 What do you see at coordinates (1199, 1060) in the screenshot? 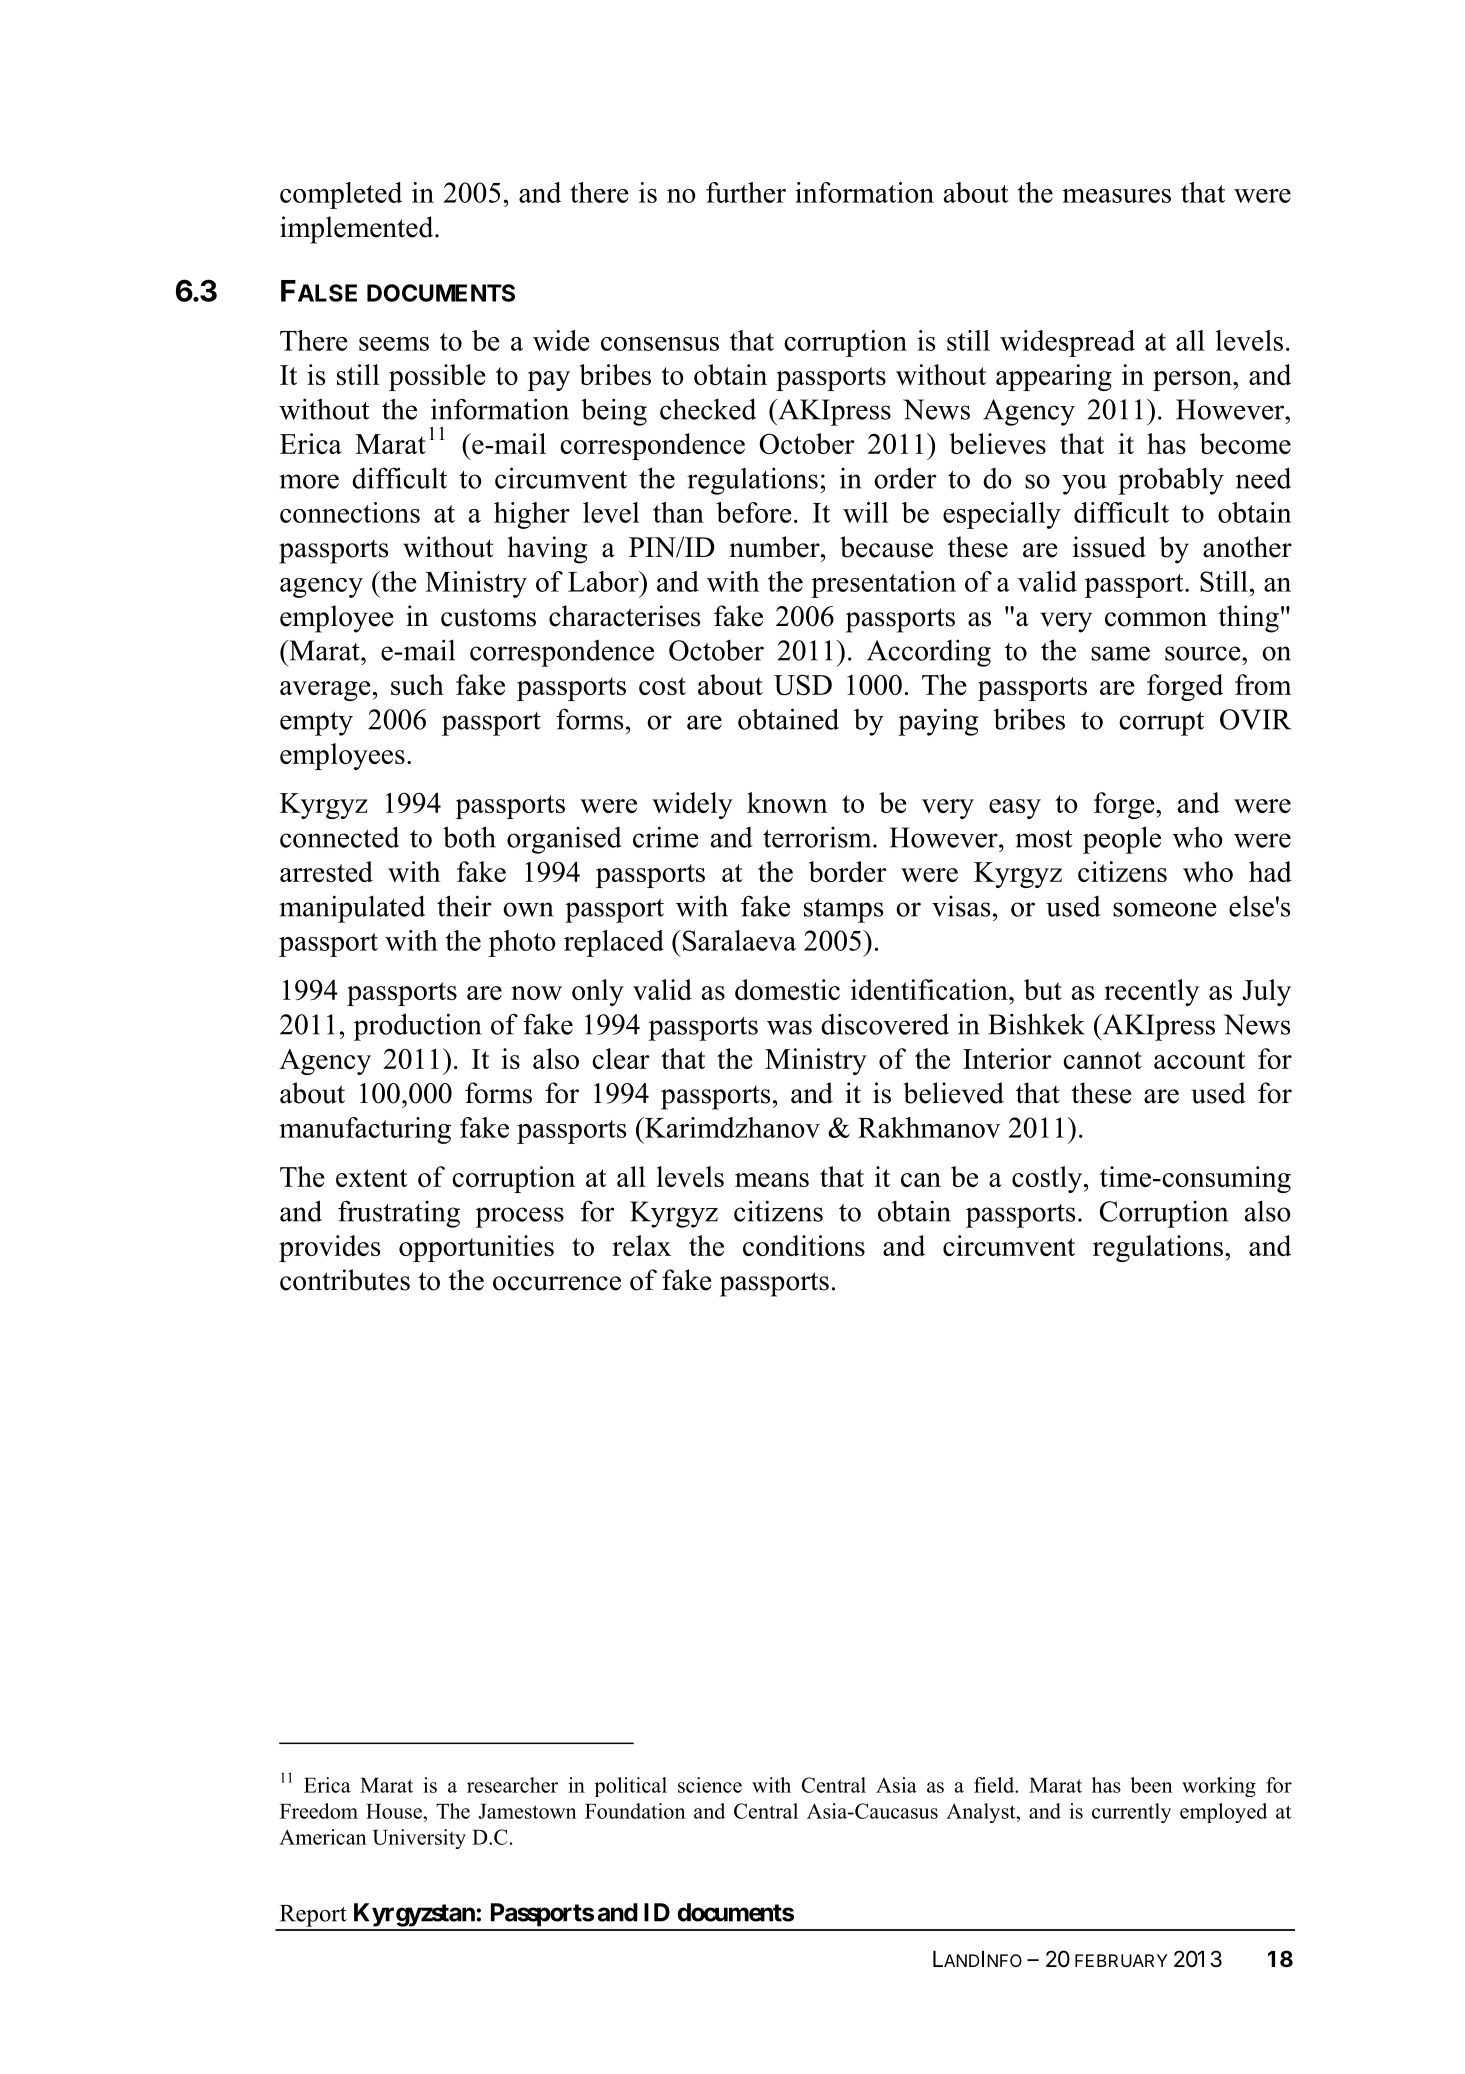
I see `account` at bounding box center [1199, 1060].
